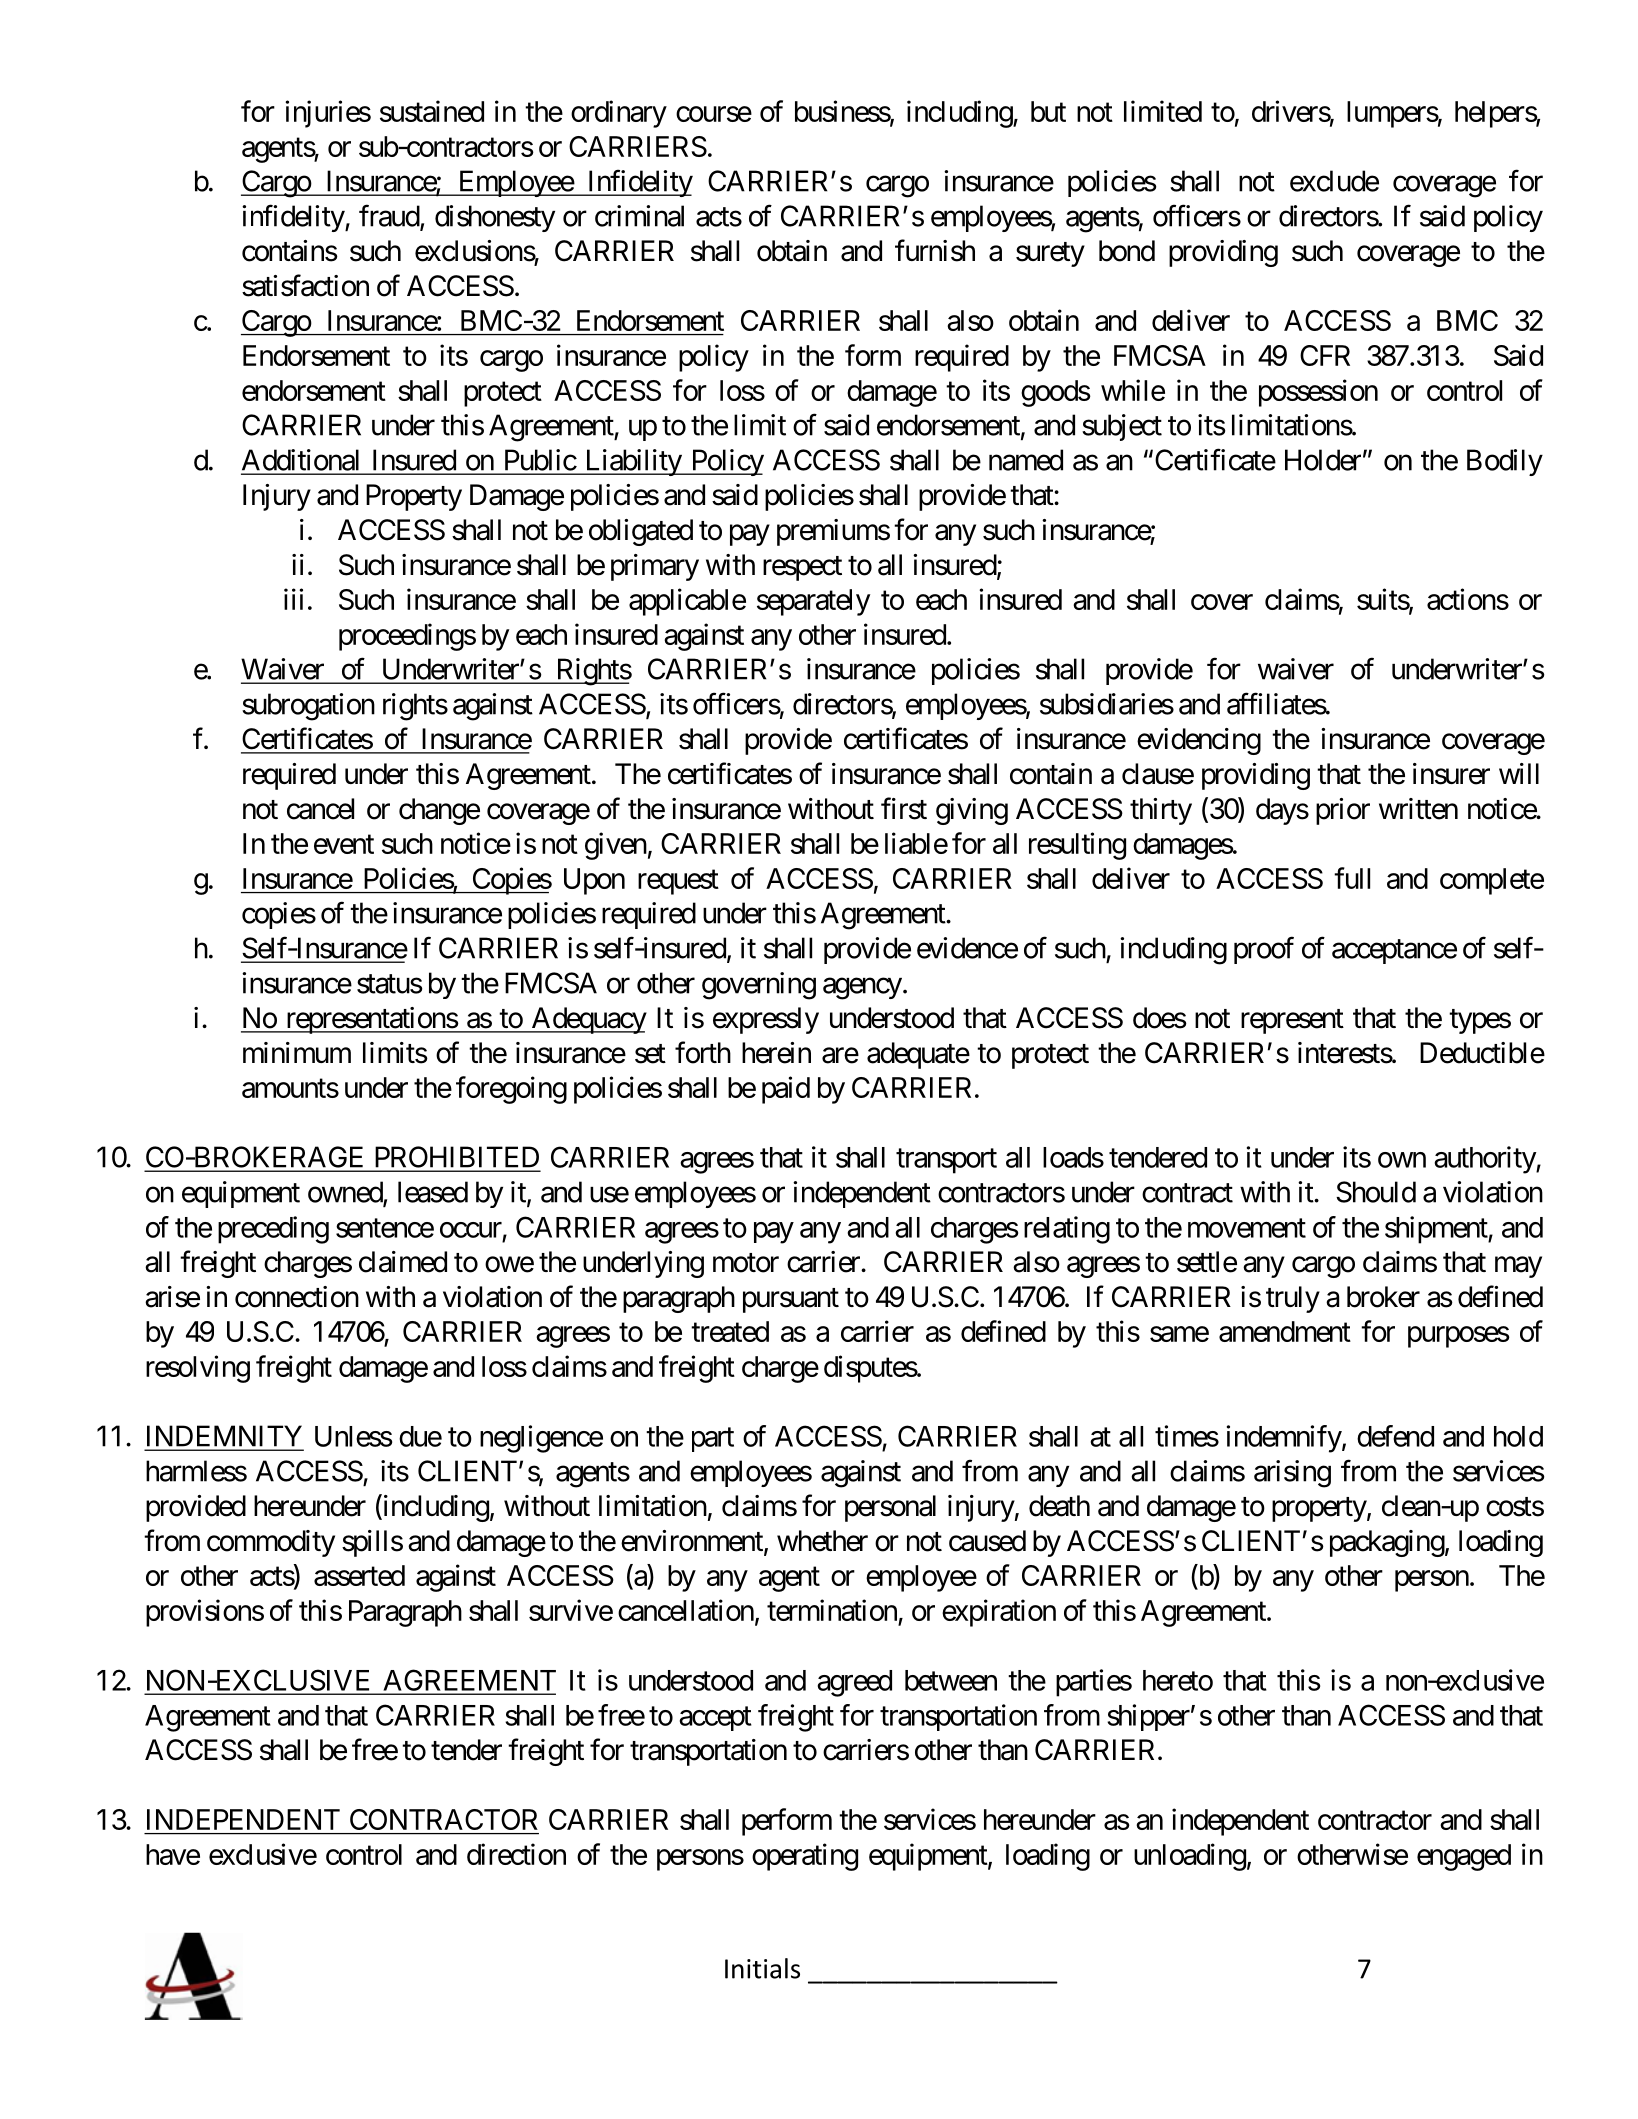 This screenshot has height=2119, width=1638. I want to click on operating, so click(805, 1857).
